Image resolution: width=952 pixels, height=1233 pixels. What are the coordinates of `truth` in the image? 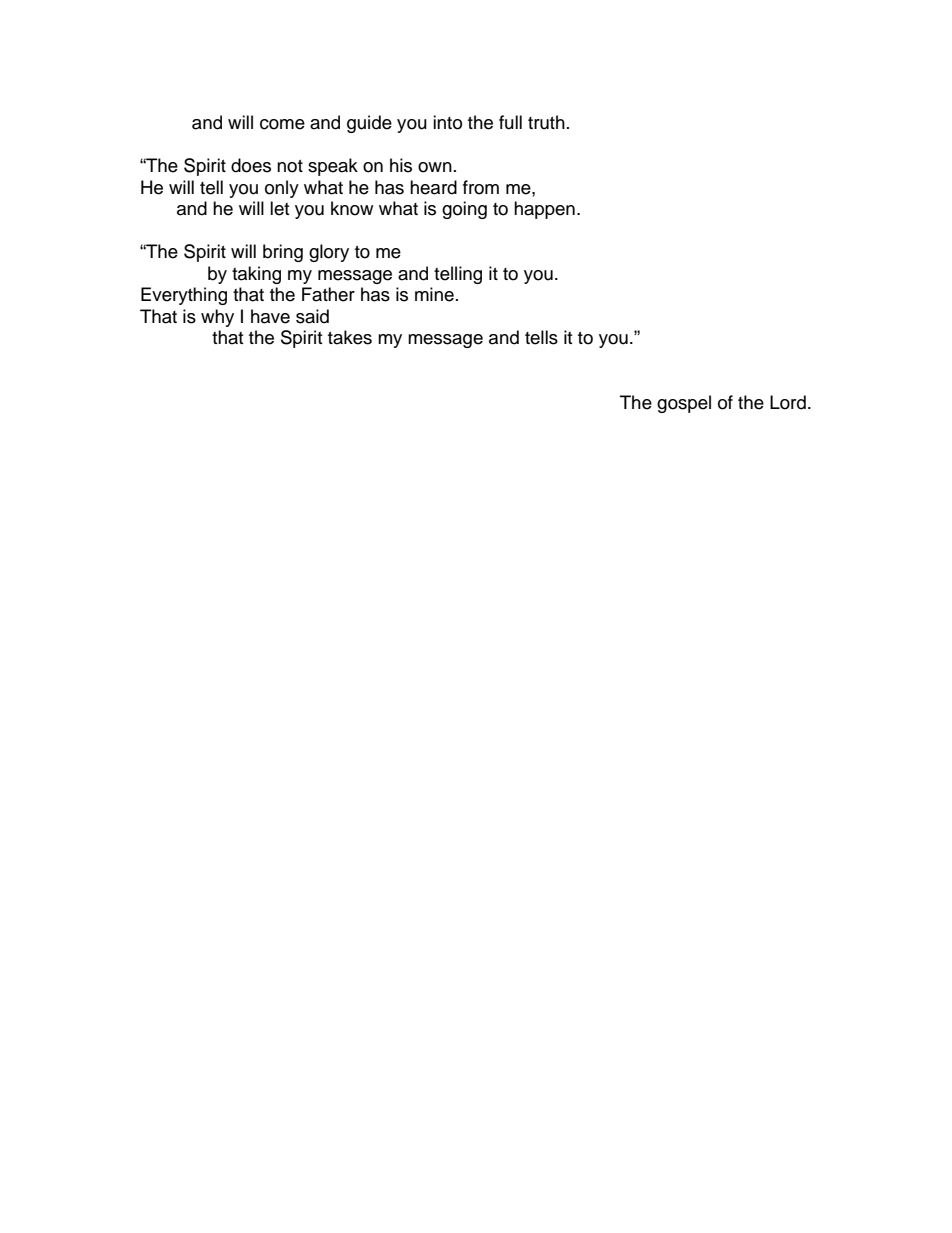 It's located at (546, 122).
